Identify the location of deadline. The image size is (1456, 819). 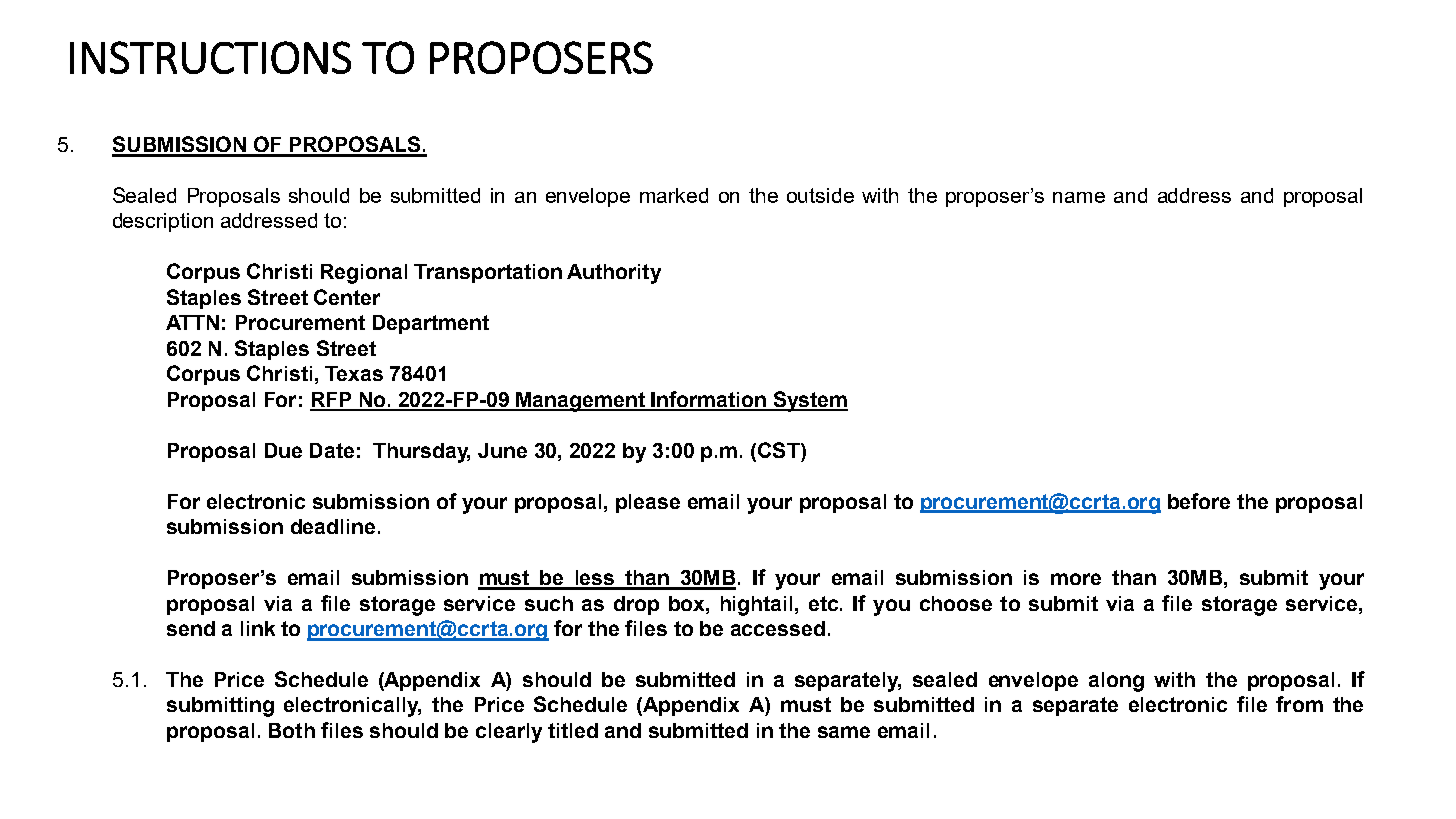
(333, 526).
